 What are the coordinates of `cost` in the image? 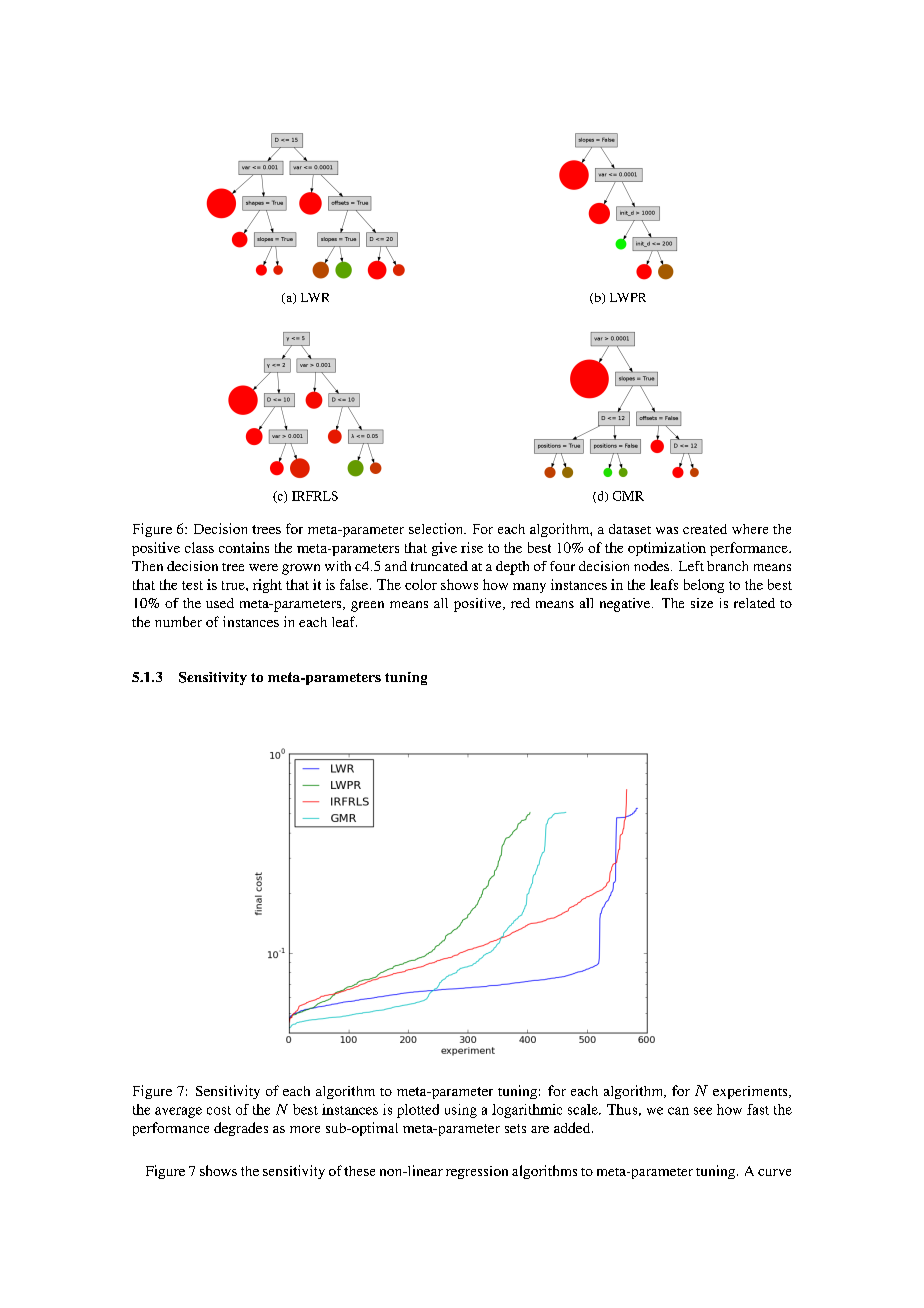 It's located at (219, 1110).
